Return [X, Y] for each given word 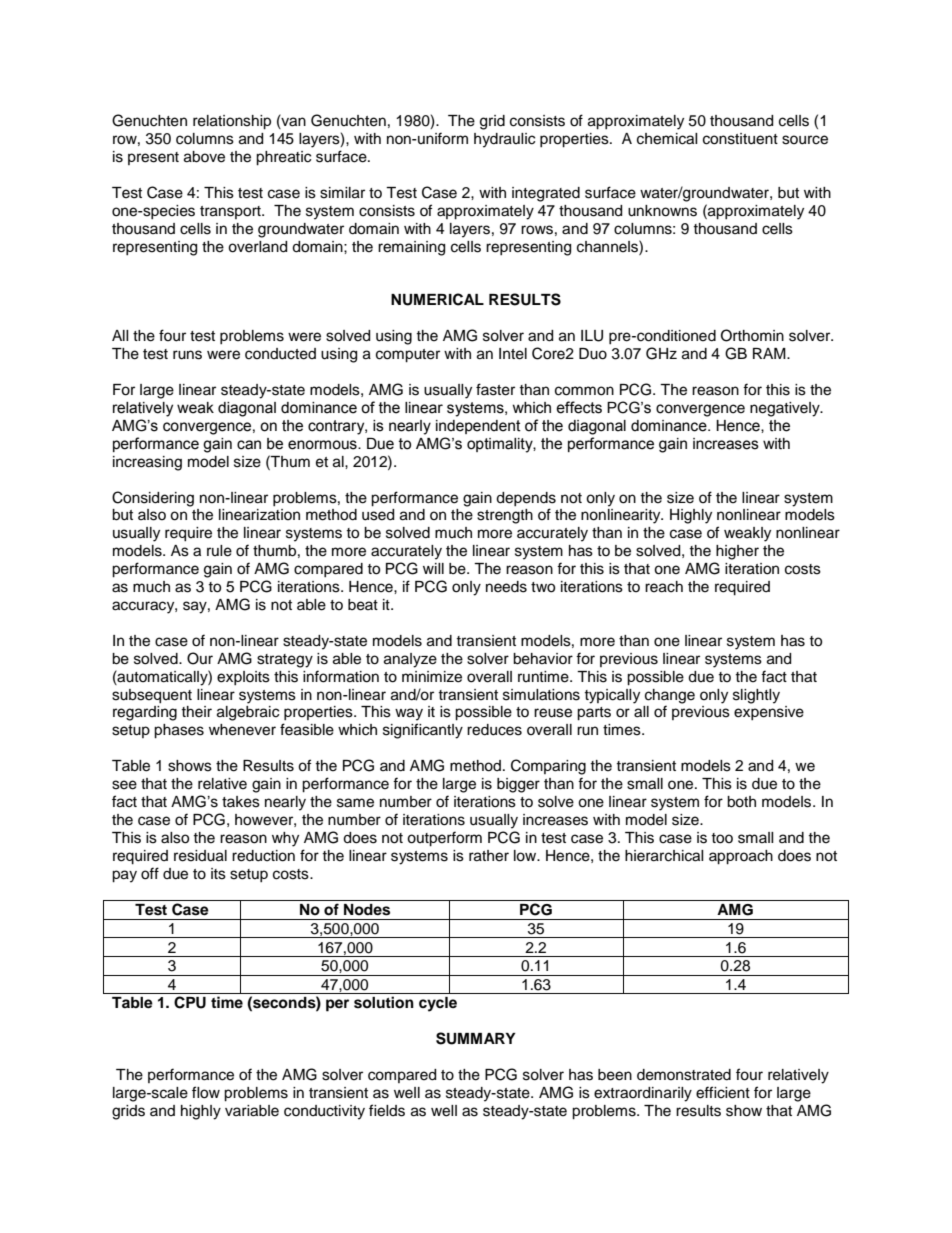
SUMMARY [476, 1038]
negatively [786, 409]
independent [478, 427]
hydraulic [504, 140]
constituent [740, 139]
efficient [723, 1092]
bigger [518, 785]
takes [241, 802]
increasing [147, 463]
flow [206, 1092]
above [204, 157]
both [741, 802]
